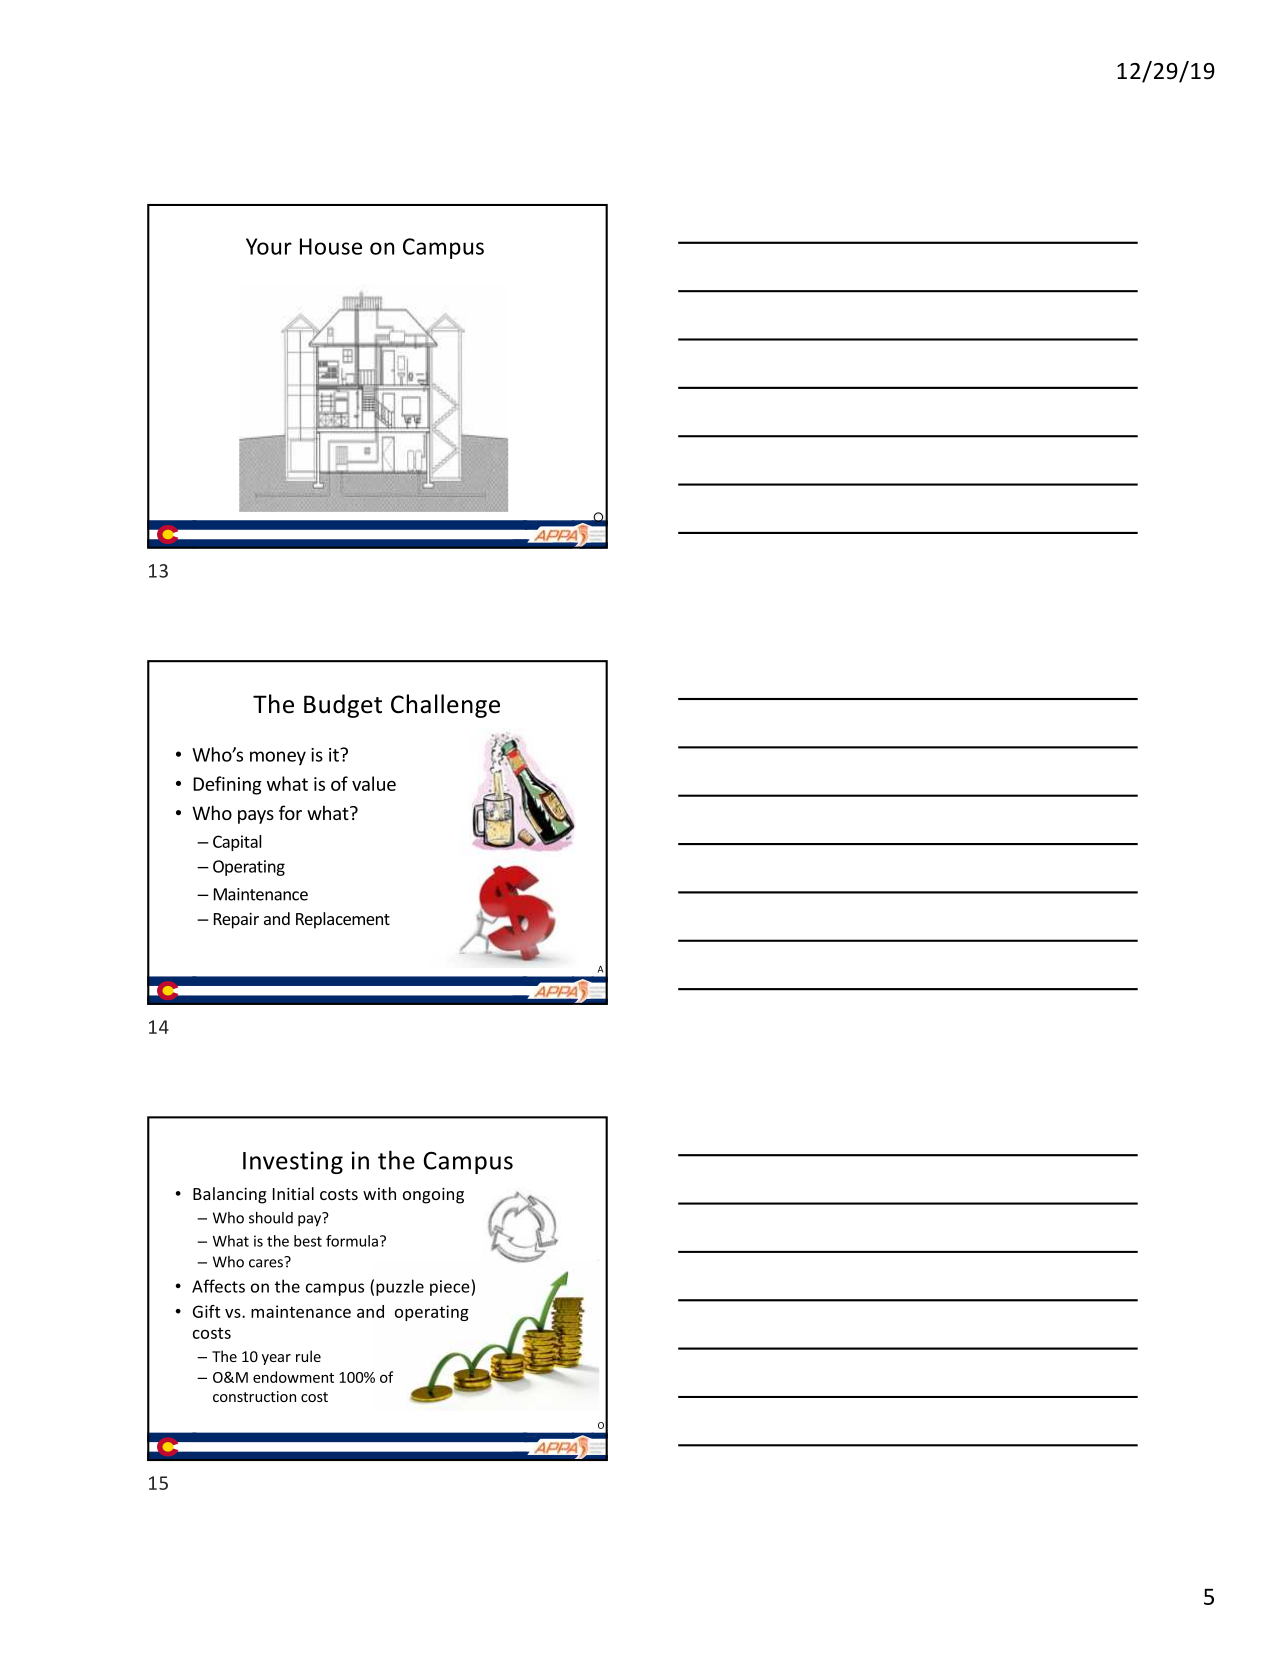 This screenshot has height=1665, width=1287. Describe the element at coordinates (451, 1288) in the screenshot. I see `piece` at that location.
